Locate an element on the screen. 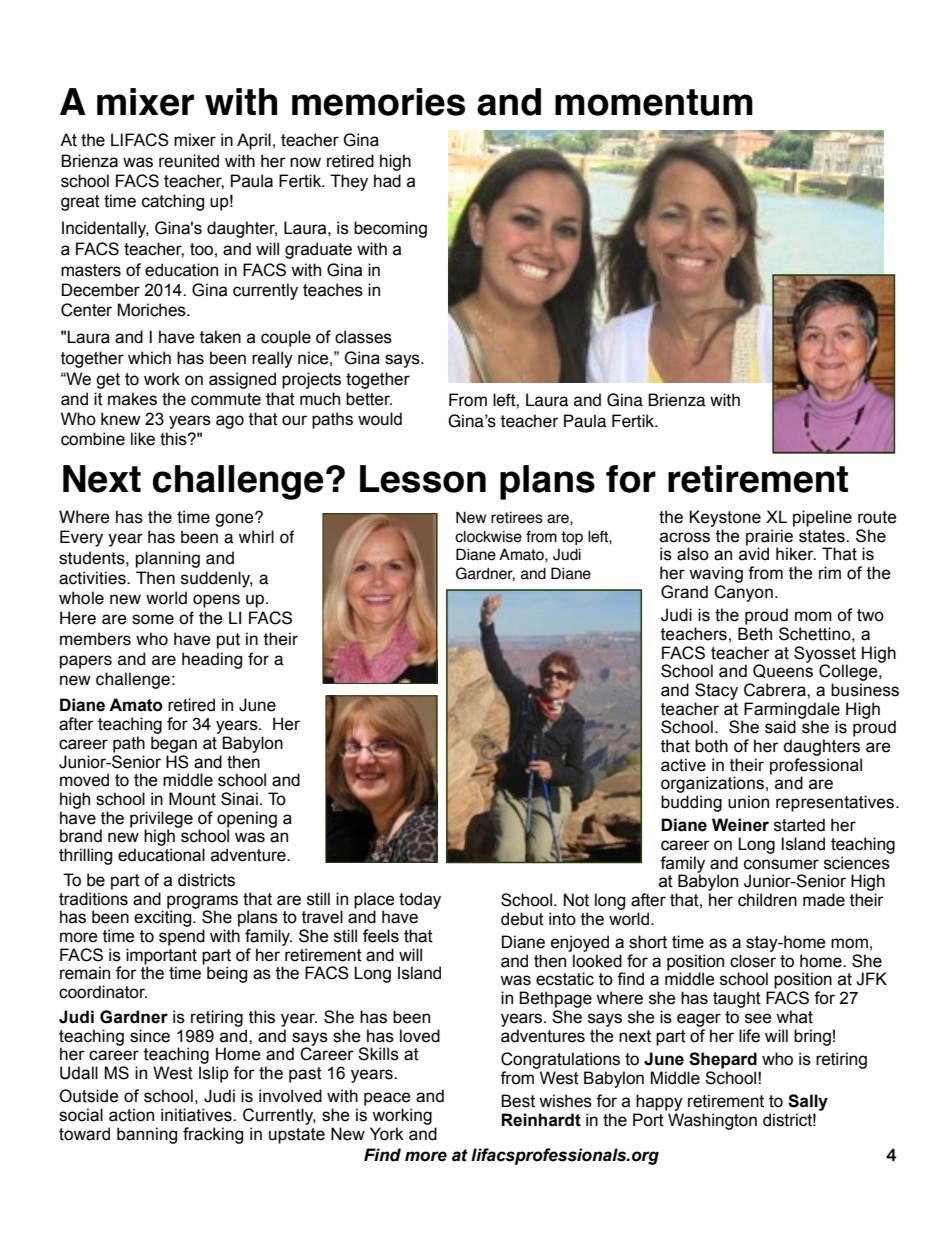 The width and height of the screenshot is (952, 1233). memories is located at coordinates (378, 102).
